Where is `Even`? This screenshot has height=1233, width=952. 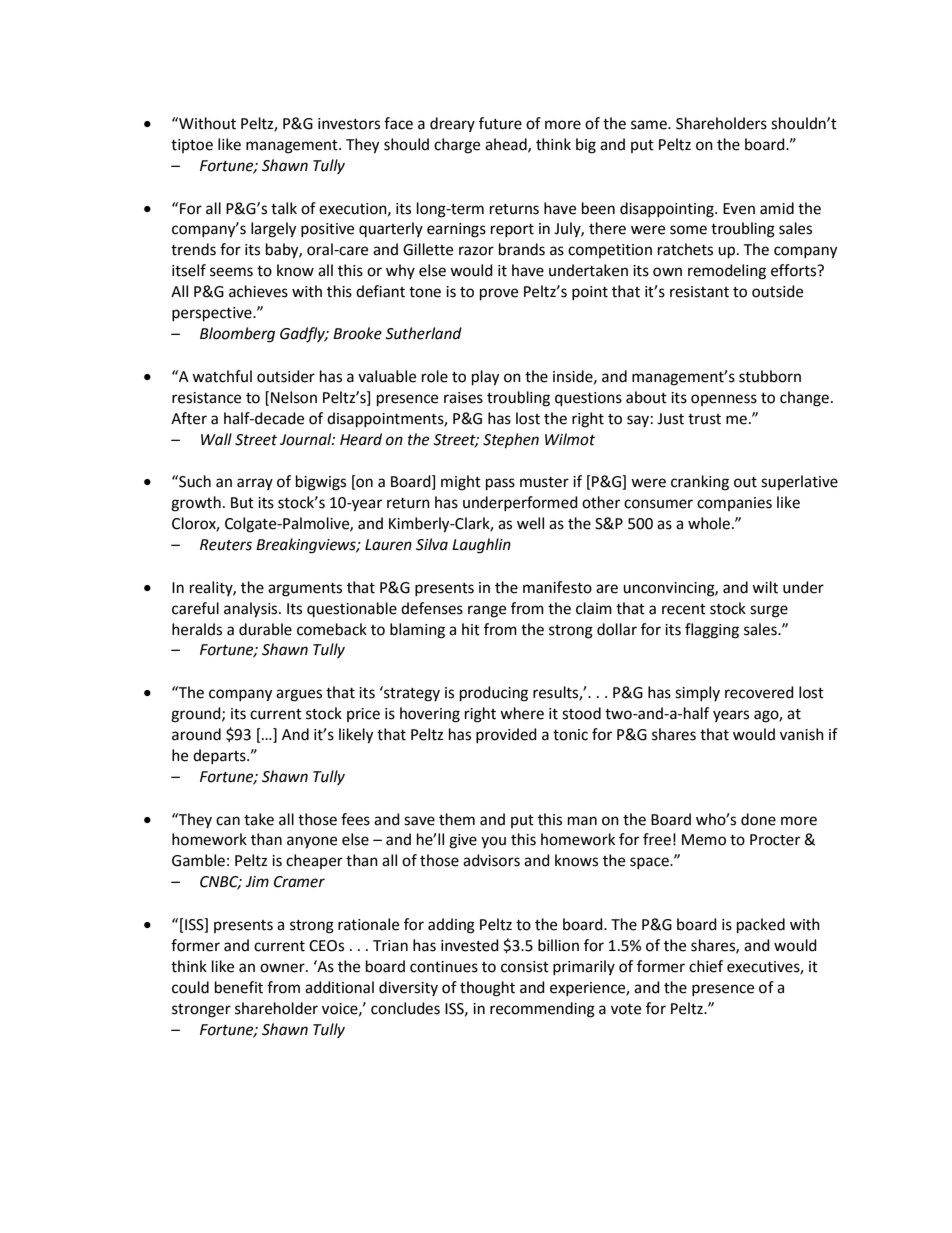 Even is located at coordinates (739, 209).
